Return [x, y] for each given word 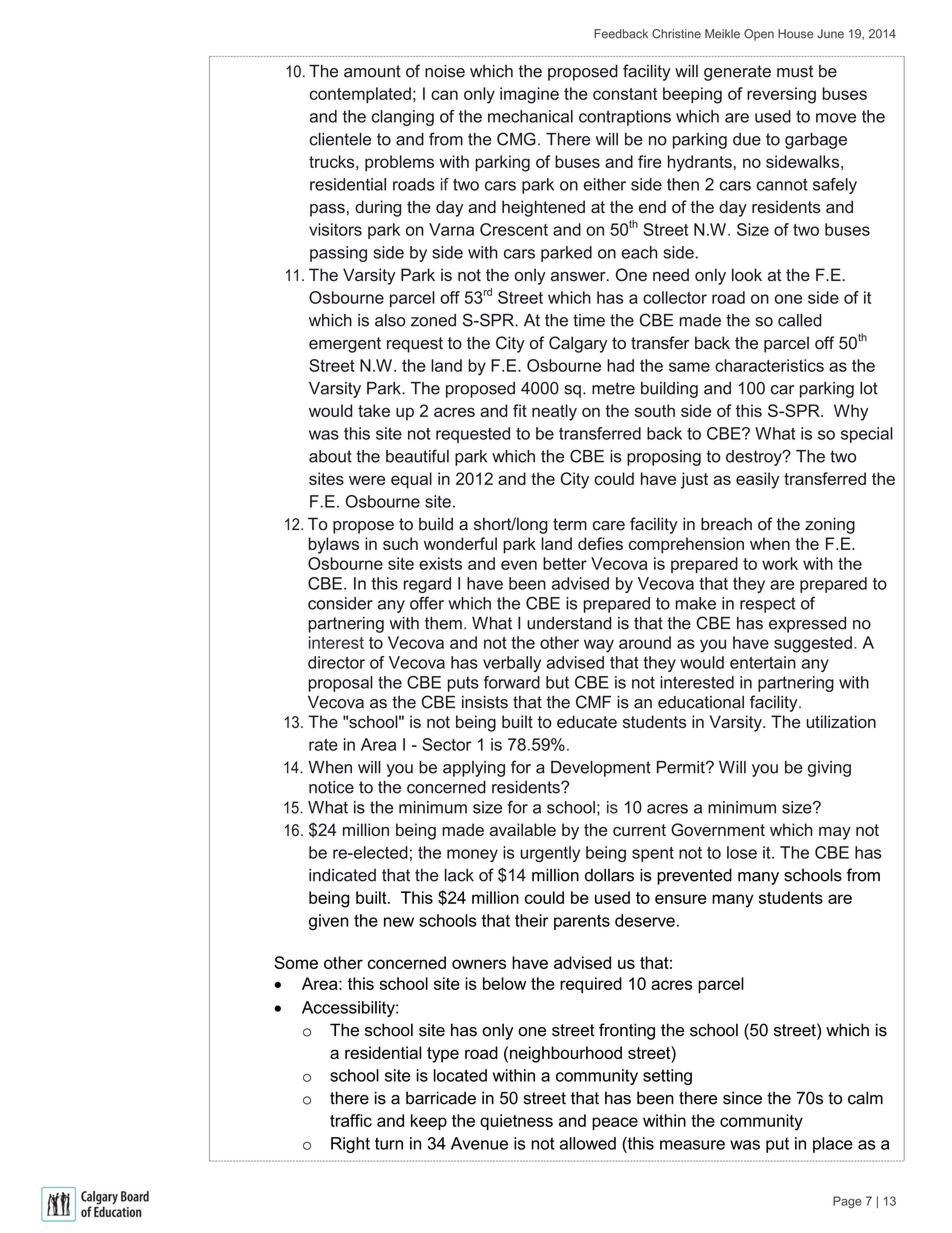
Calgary [578, 344]
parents [582, 922]
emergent [345, 345]
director [336, 662]
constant [625, 94]
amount [372, 71]
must [795, 71]
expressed [807, 625]
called [799, 320]
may [835, 833]
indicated [342, 875]
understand [569, 623]
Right [350, 1145]
